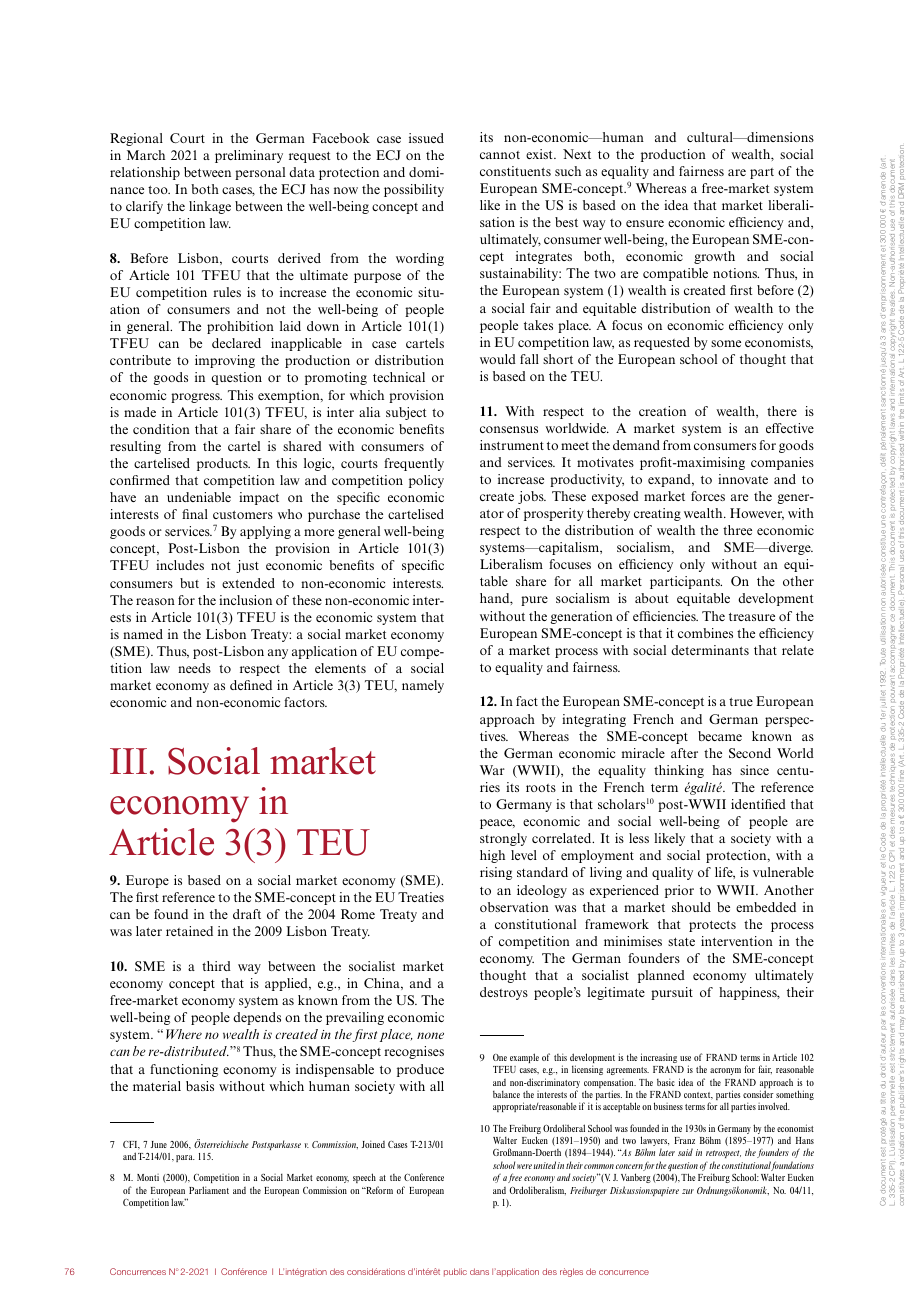 The height and width of the image is (1308, 924). Describe the element at coordinates (426, 481) in the image. I see `policy` at that location.
